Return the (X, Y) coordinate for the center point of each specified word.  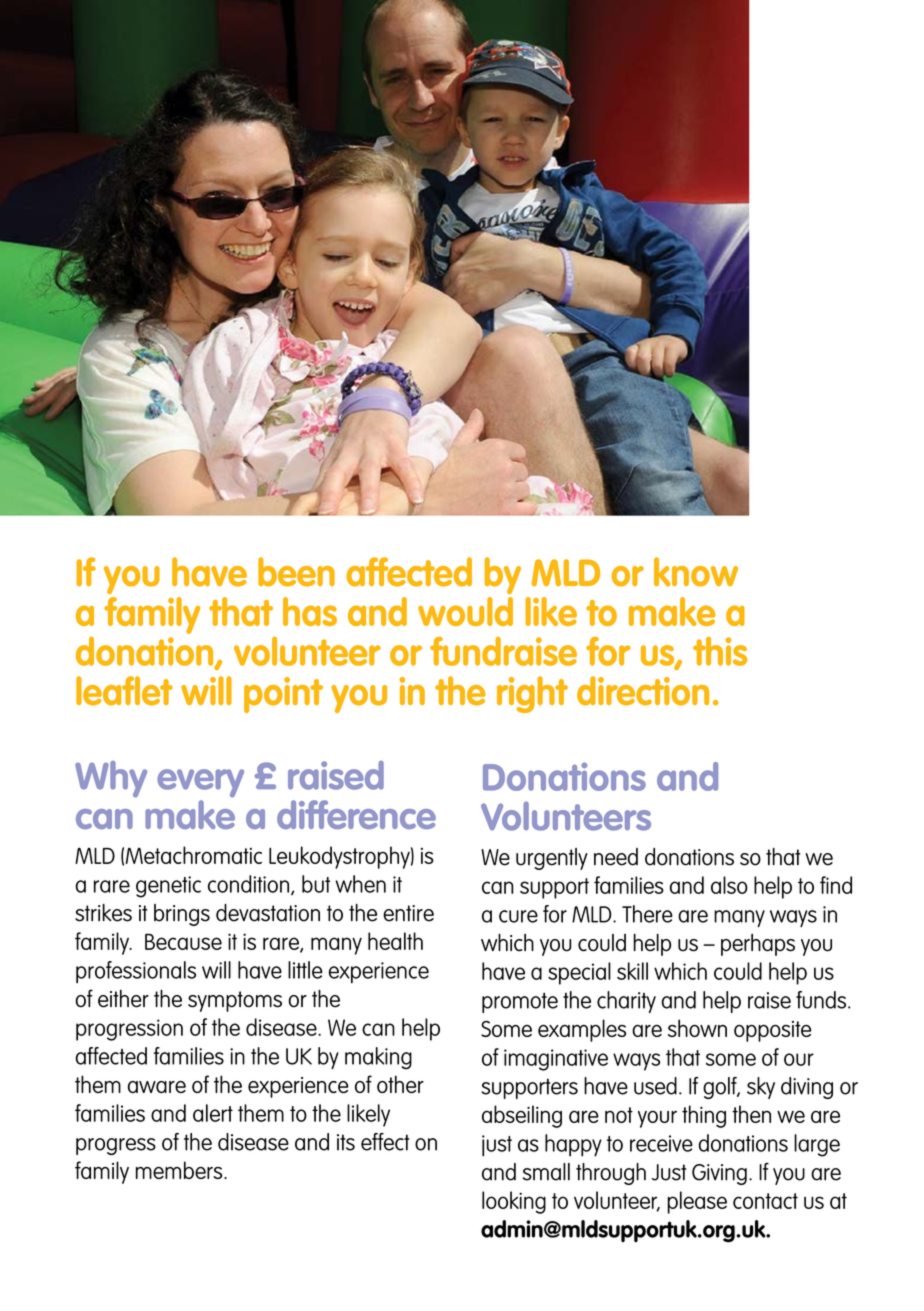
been (296, 572)
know (696, 572)
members (180, 1170)
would (465, 611)
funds (821, 1000)
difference (356, 814)
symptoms (235, 1001)
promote (520, 1002)
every (200, 783)
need (616, 857)
